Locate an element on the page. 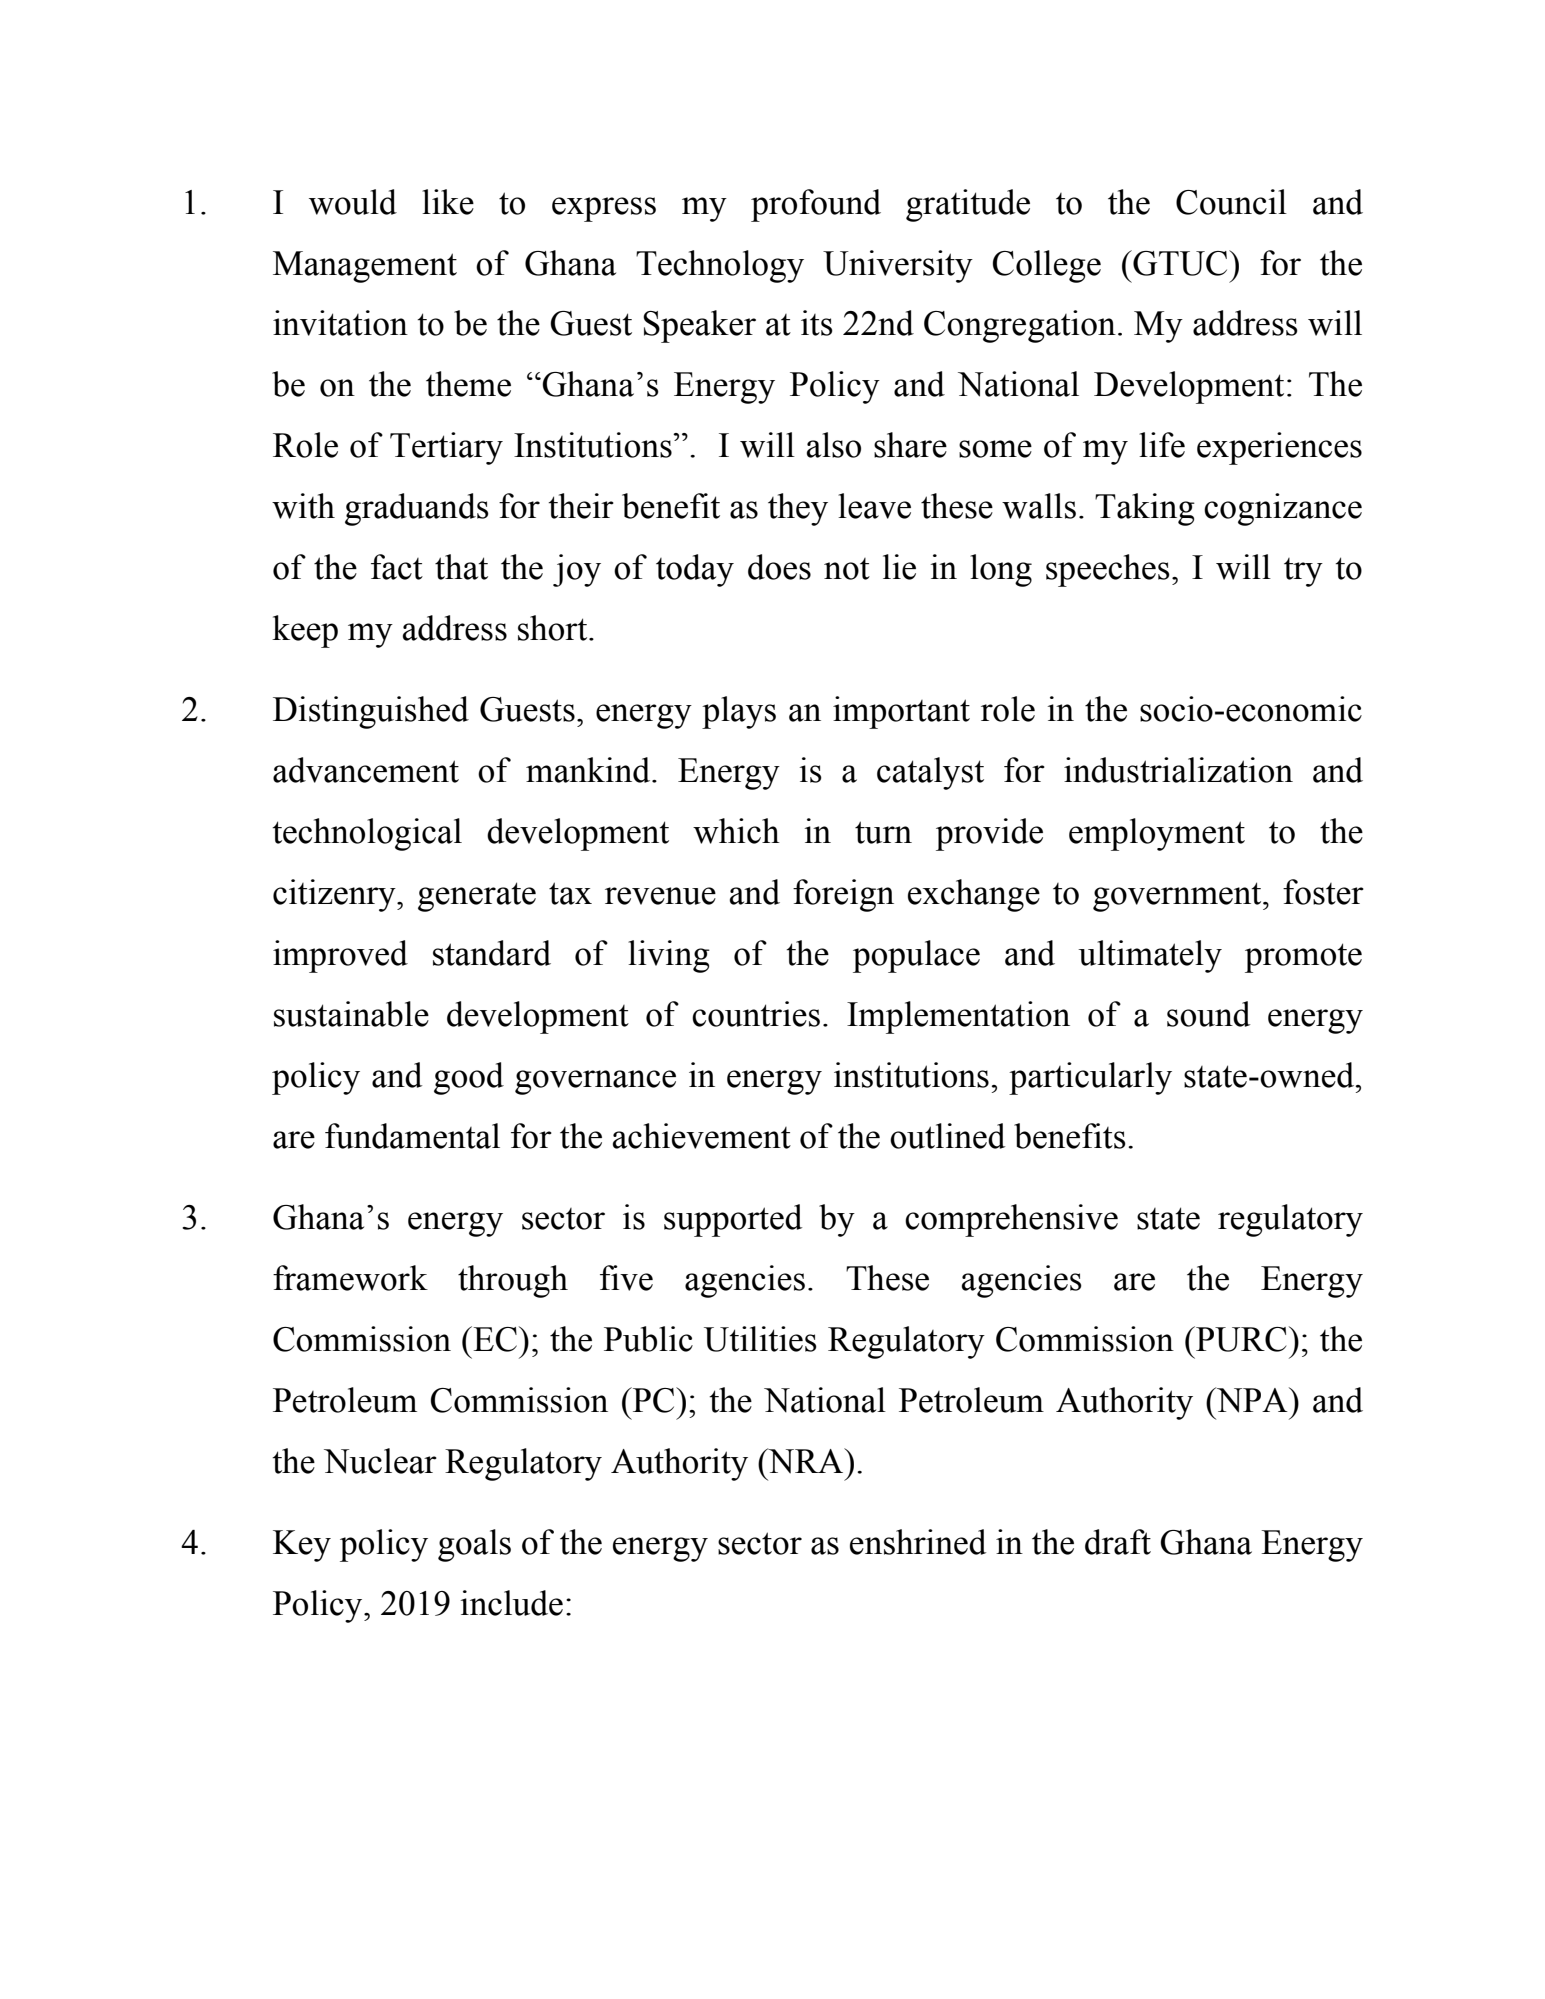 The height and width of the image is (1999, 1545). Council is located at coordinates (1231, 202).
